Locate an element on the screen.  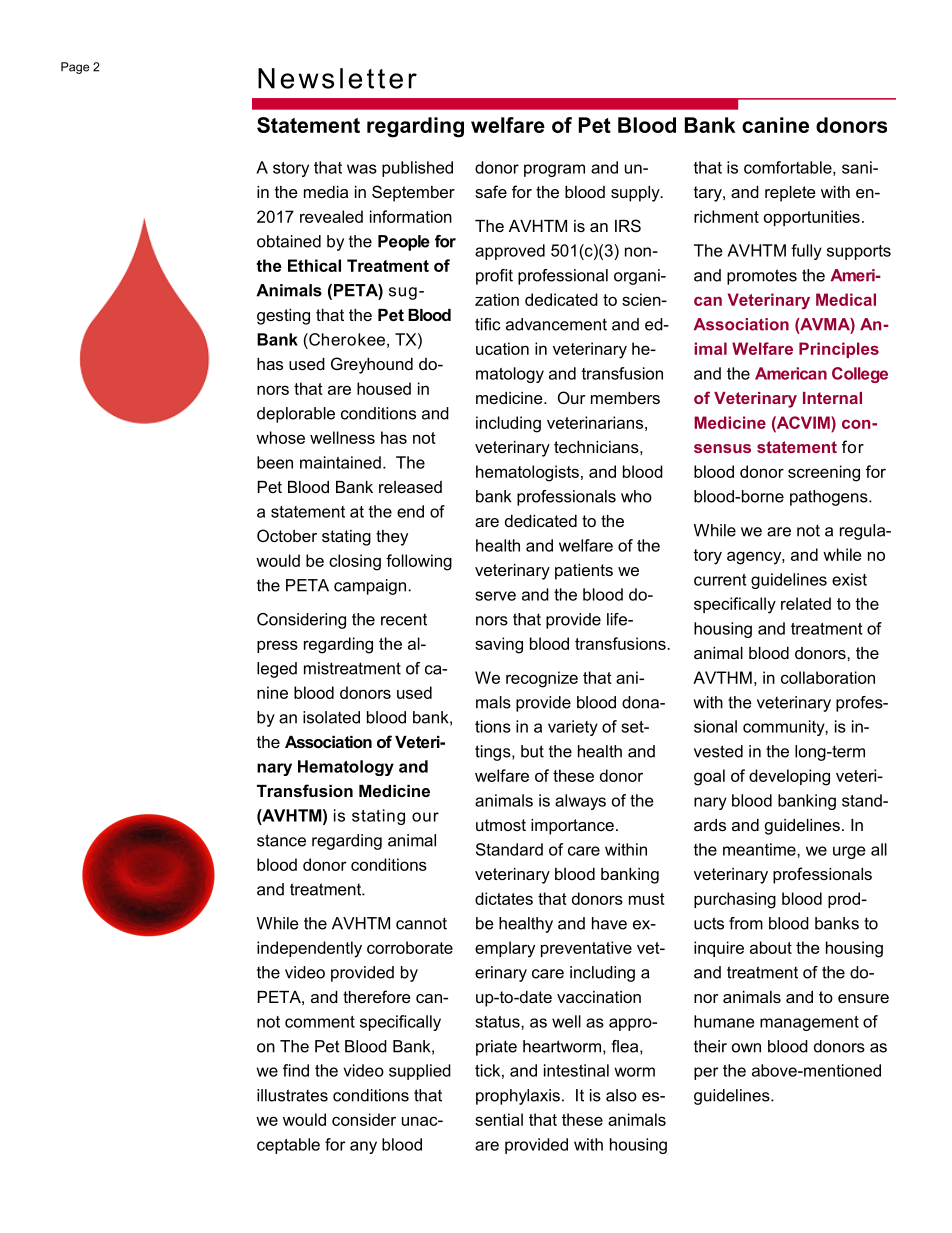
stance is located at coordinates (281, 840).
